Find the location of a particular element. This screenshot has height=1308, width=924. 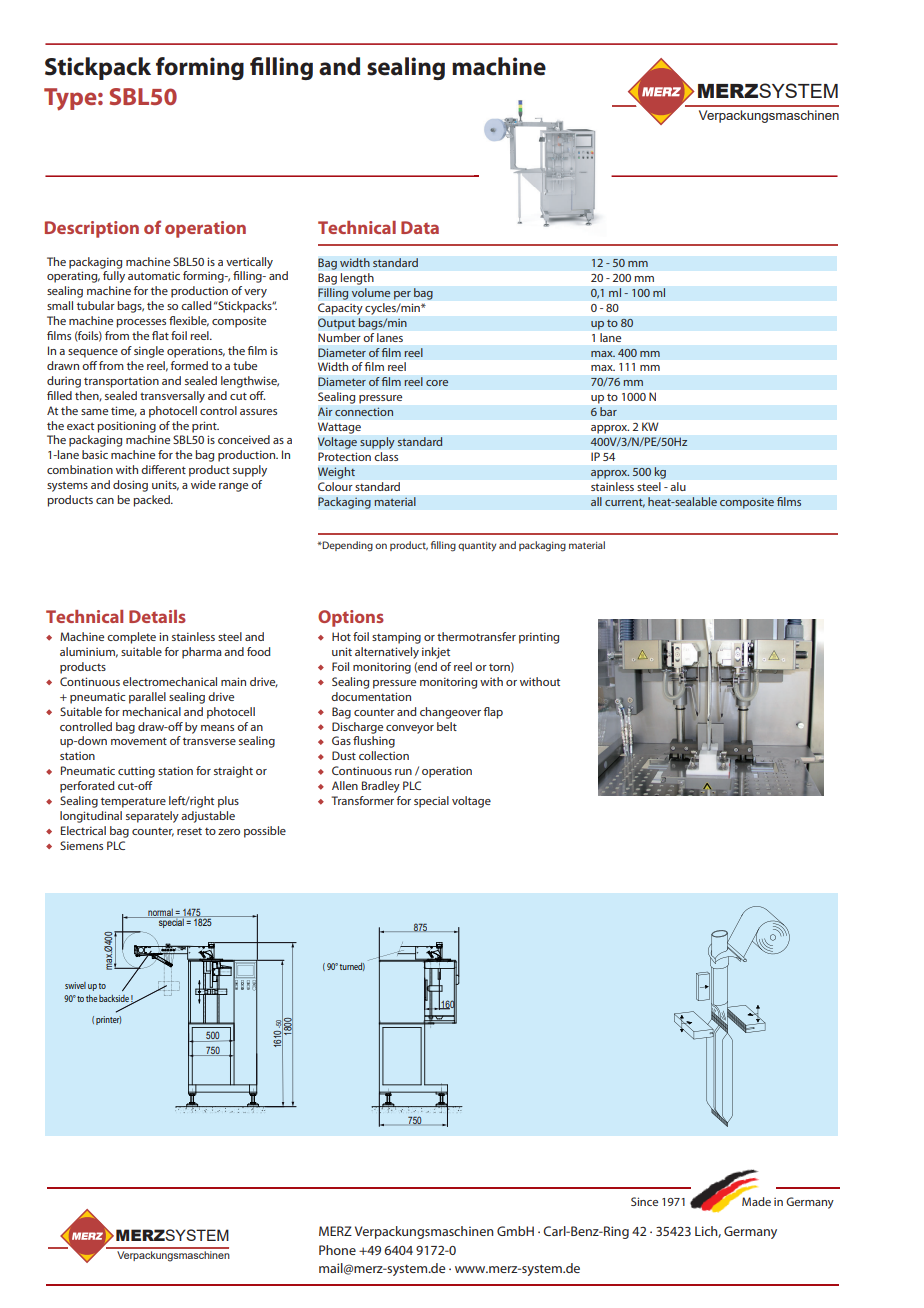

automatic is located at coordinates (154, 276).
